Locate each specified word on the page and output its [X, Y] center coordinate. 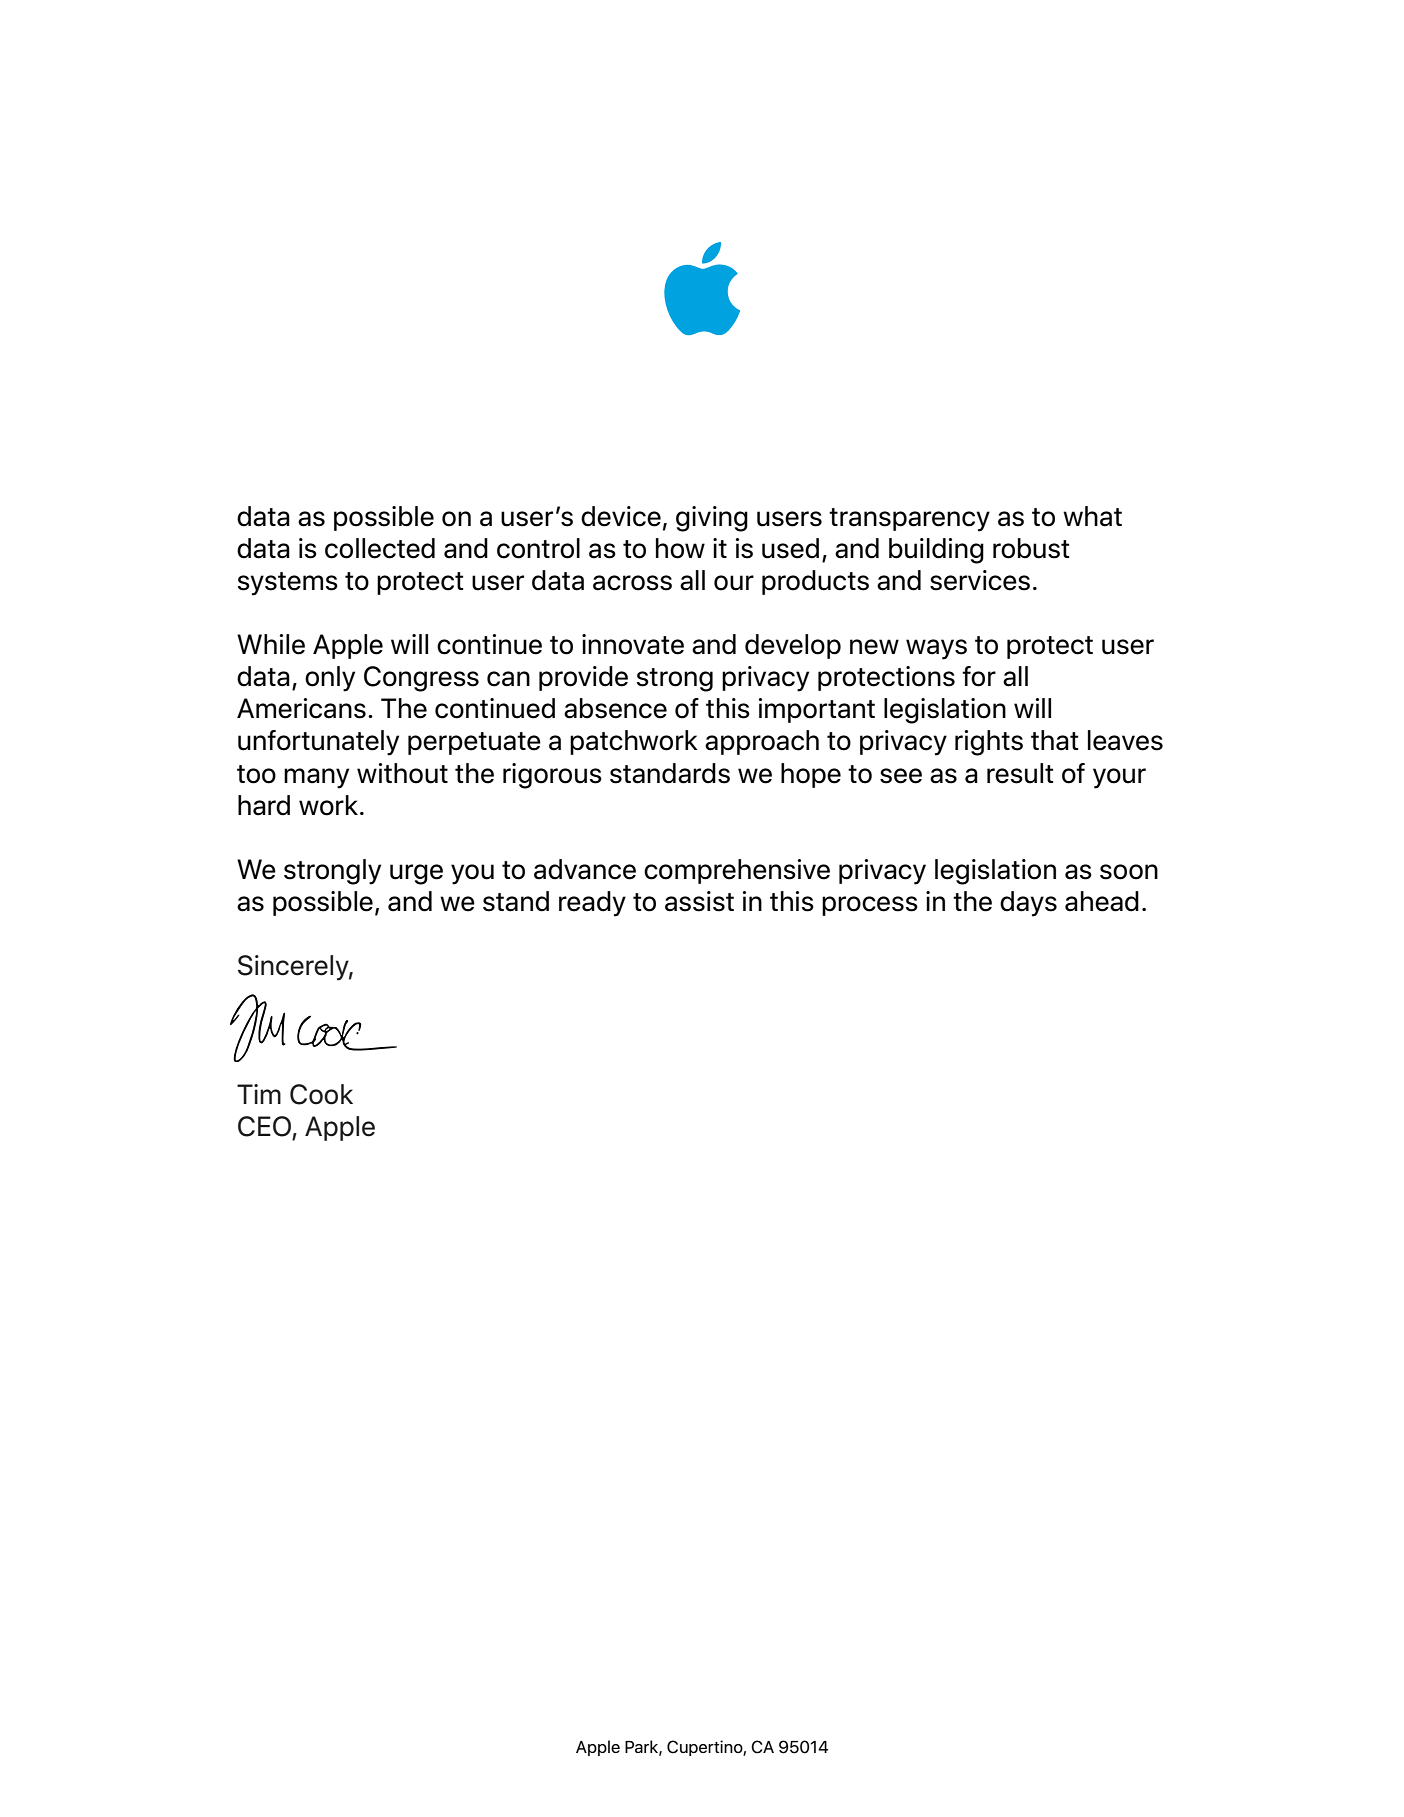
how [680, 548]
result [1020, 773]
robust [1031, 548]
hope [811, 775]
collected [380, 548]
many [316, 778]
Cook [321, 1094]
